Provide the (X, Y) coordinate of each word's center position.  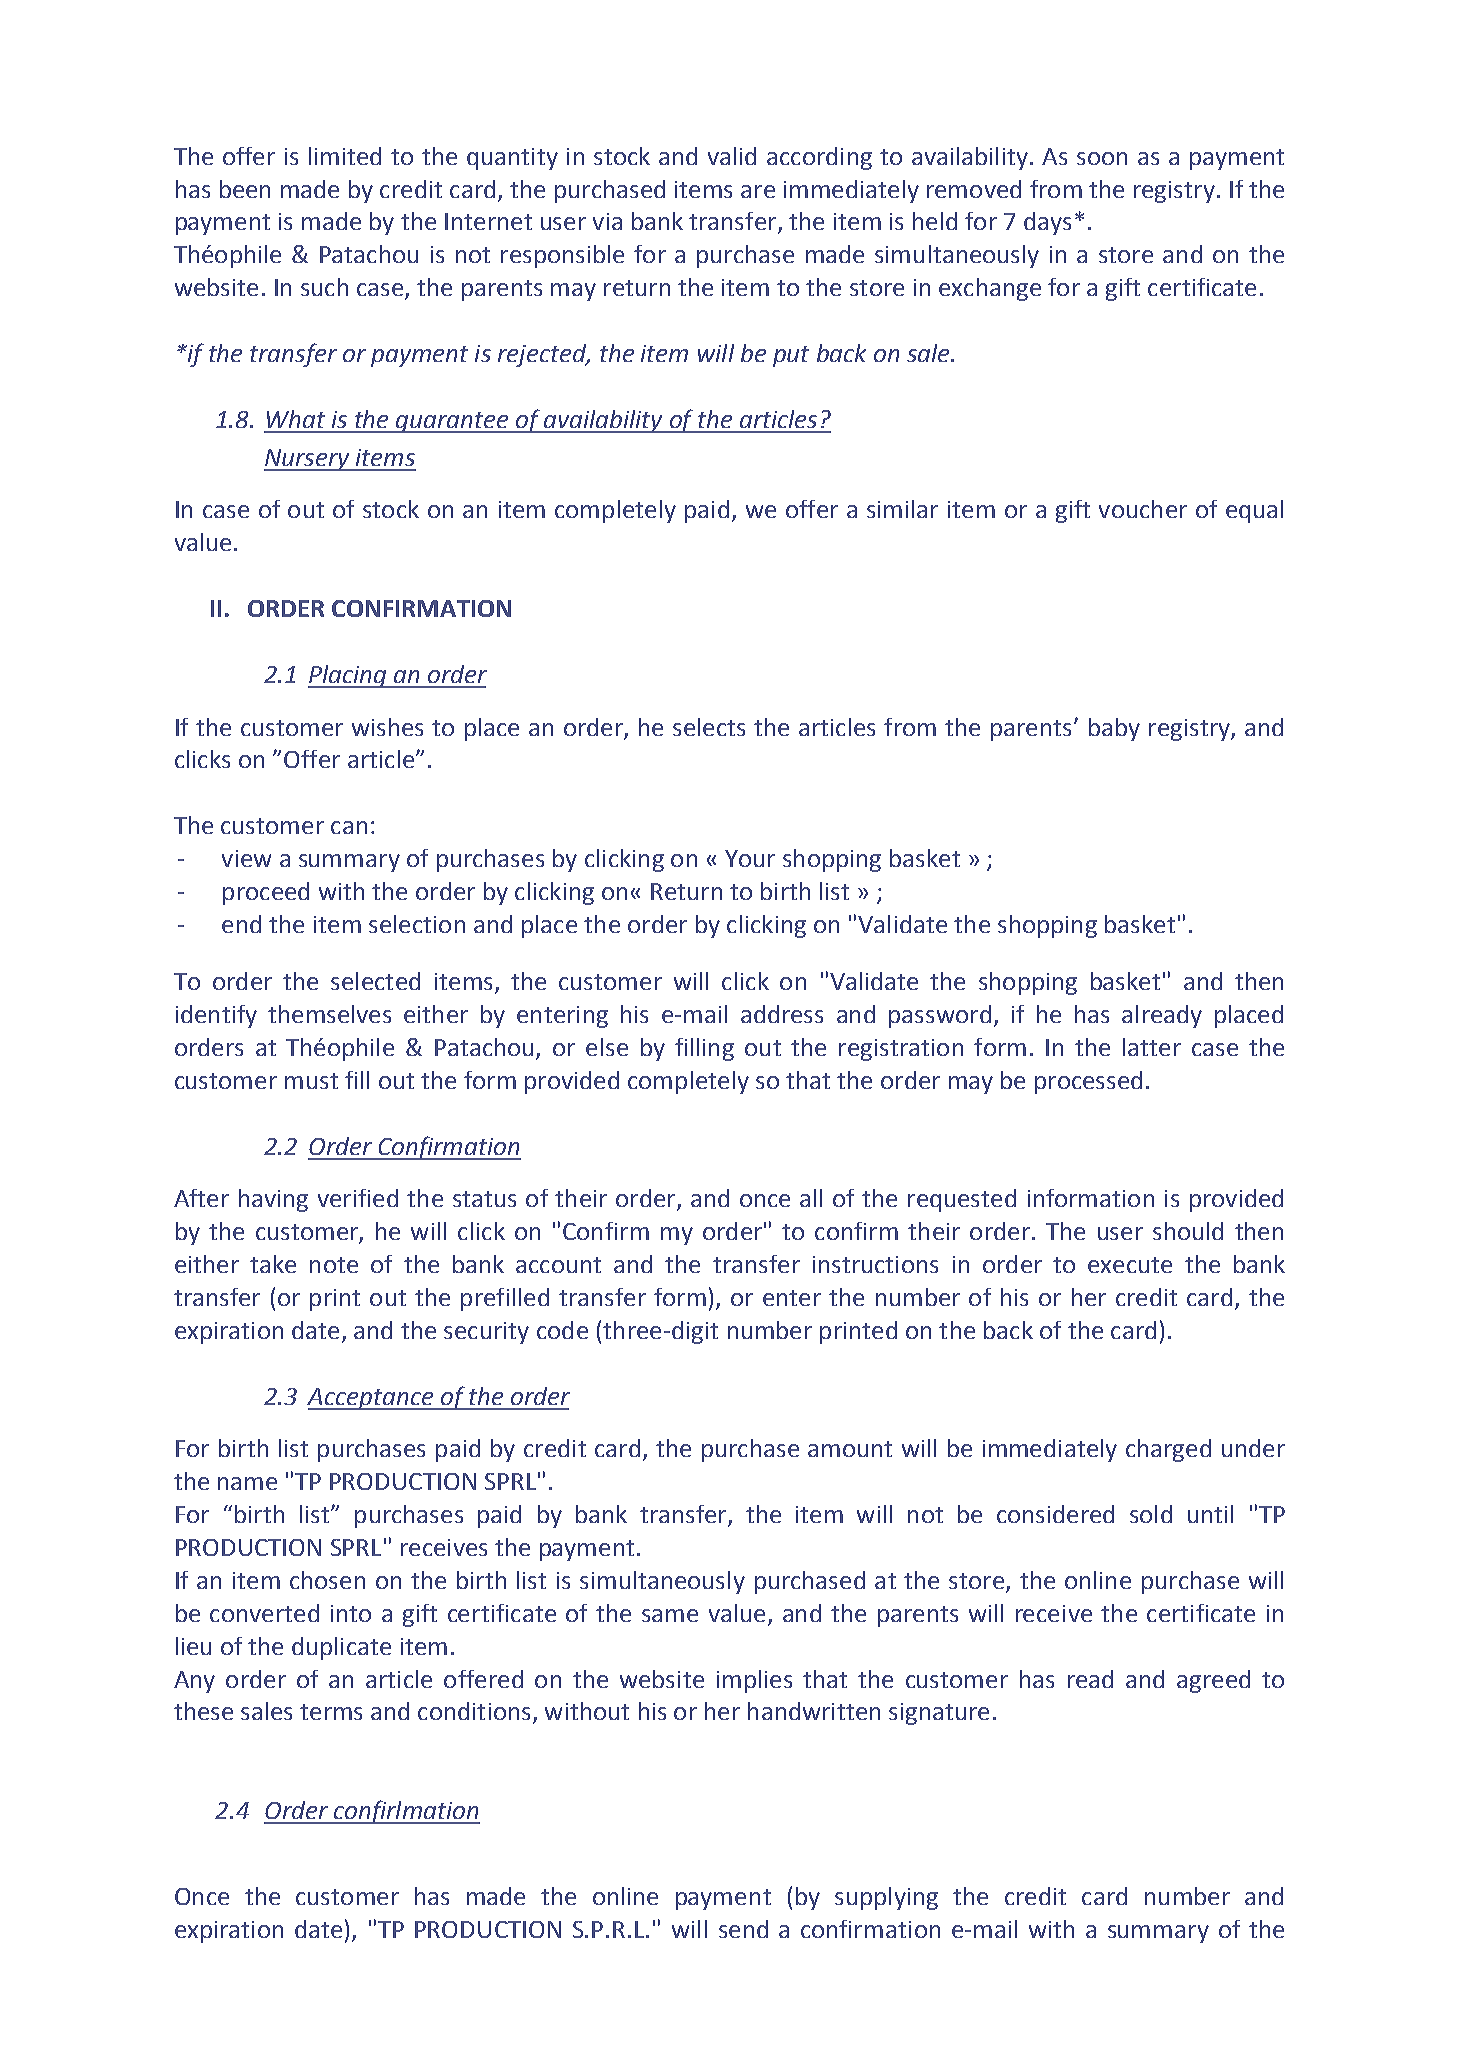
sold (1151, 1514)
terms (331, 1712)
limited (345, 156)
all (811, 1198)
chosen (327, 1580)
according (819, 158)
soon (1102, 158)
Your (750, 858)
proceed (266, 893)
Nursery (308, 460)
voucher (1143, 509)
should (1188, 1231)
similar (902, 509)
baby (1114, 729)
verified (358, 1198)
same (670, 1615)
